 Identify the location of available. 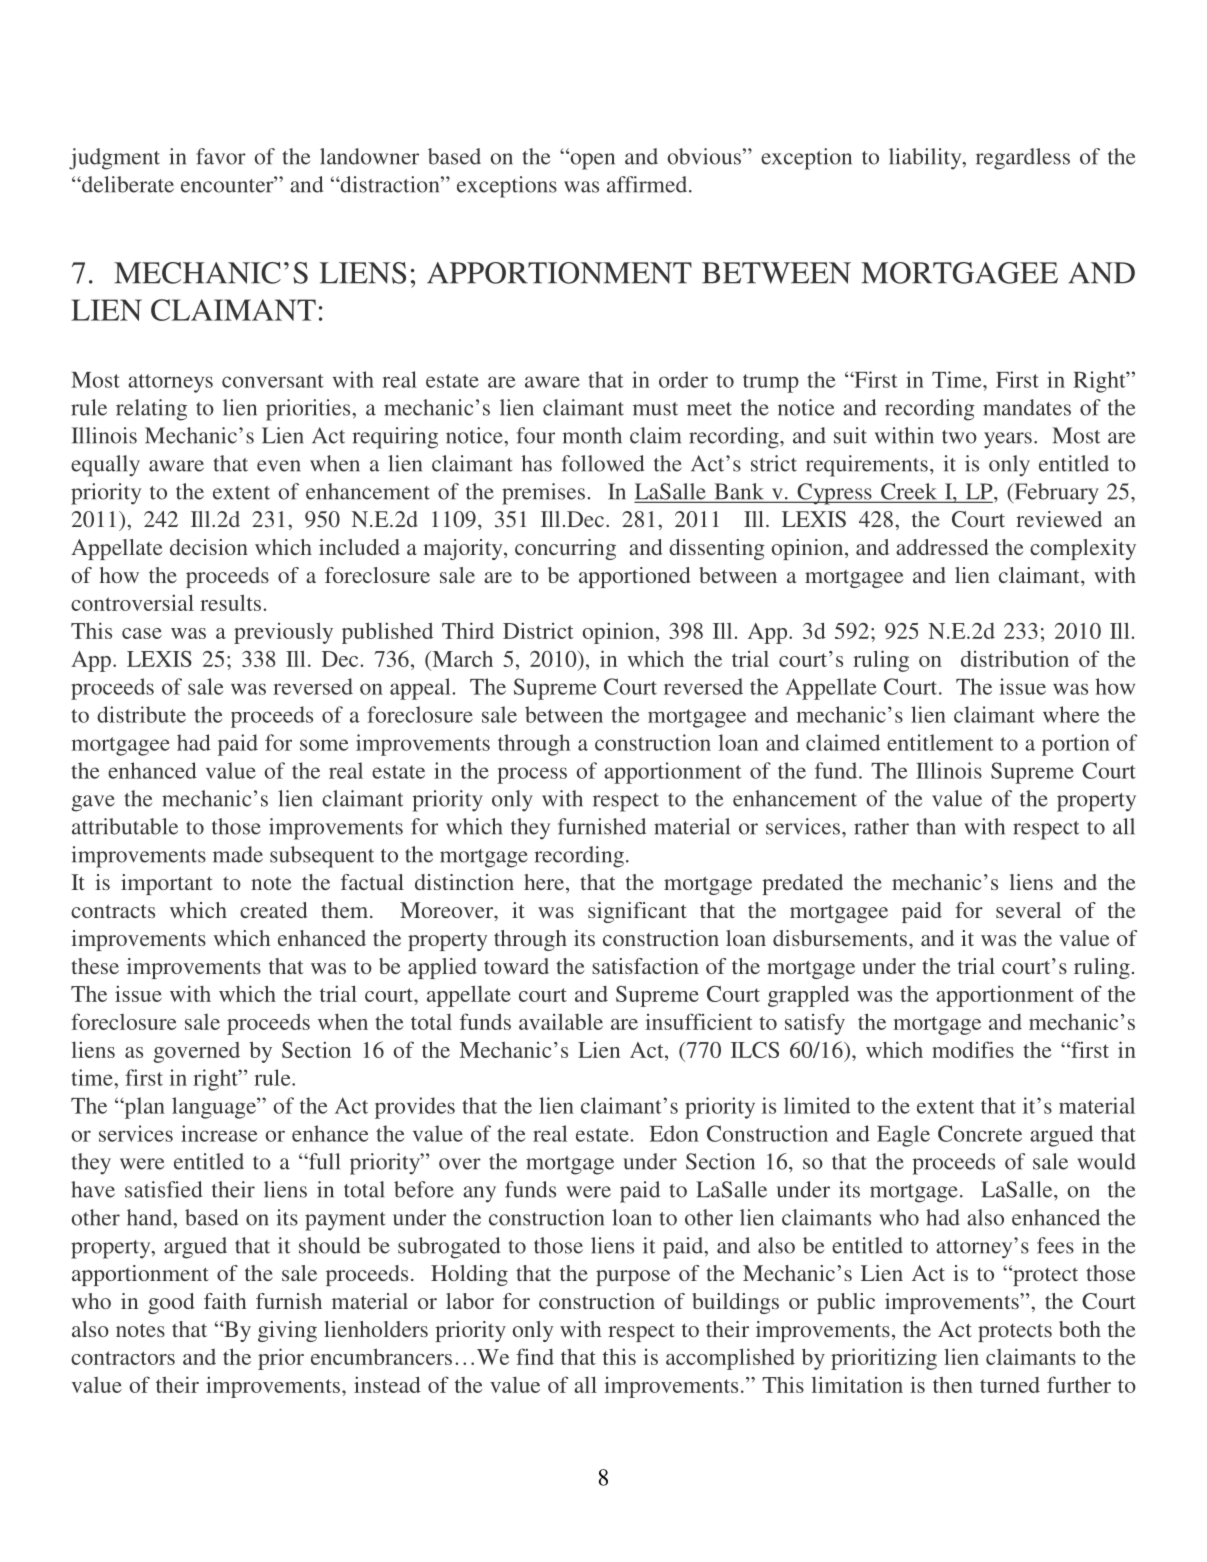
(561, 1021).
